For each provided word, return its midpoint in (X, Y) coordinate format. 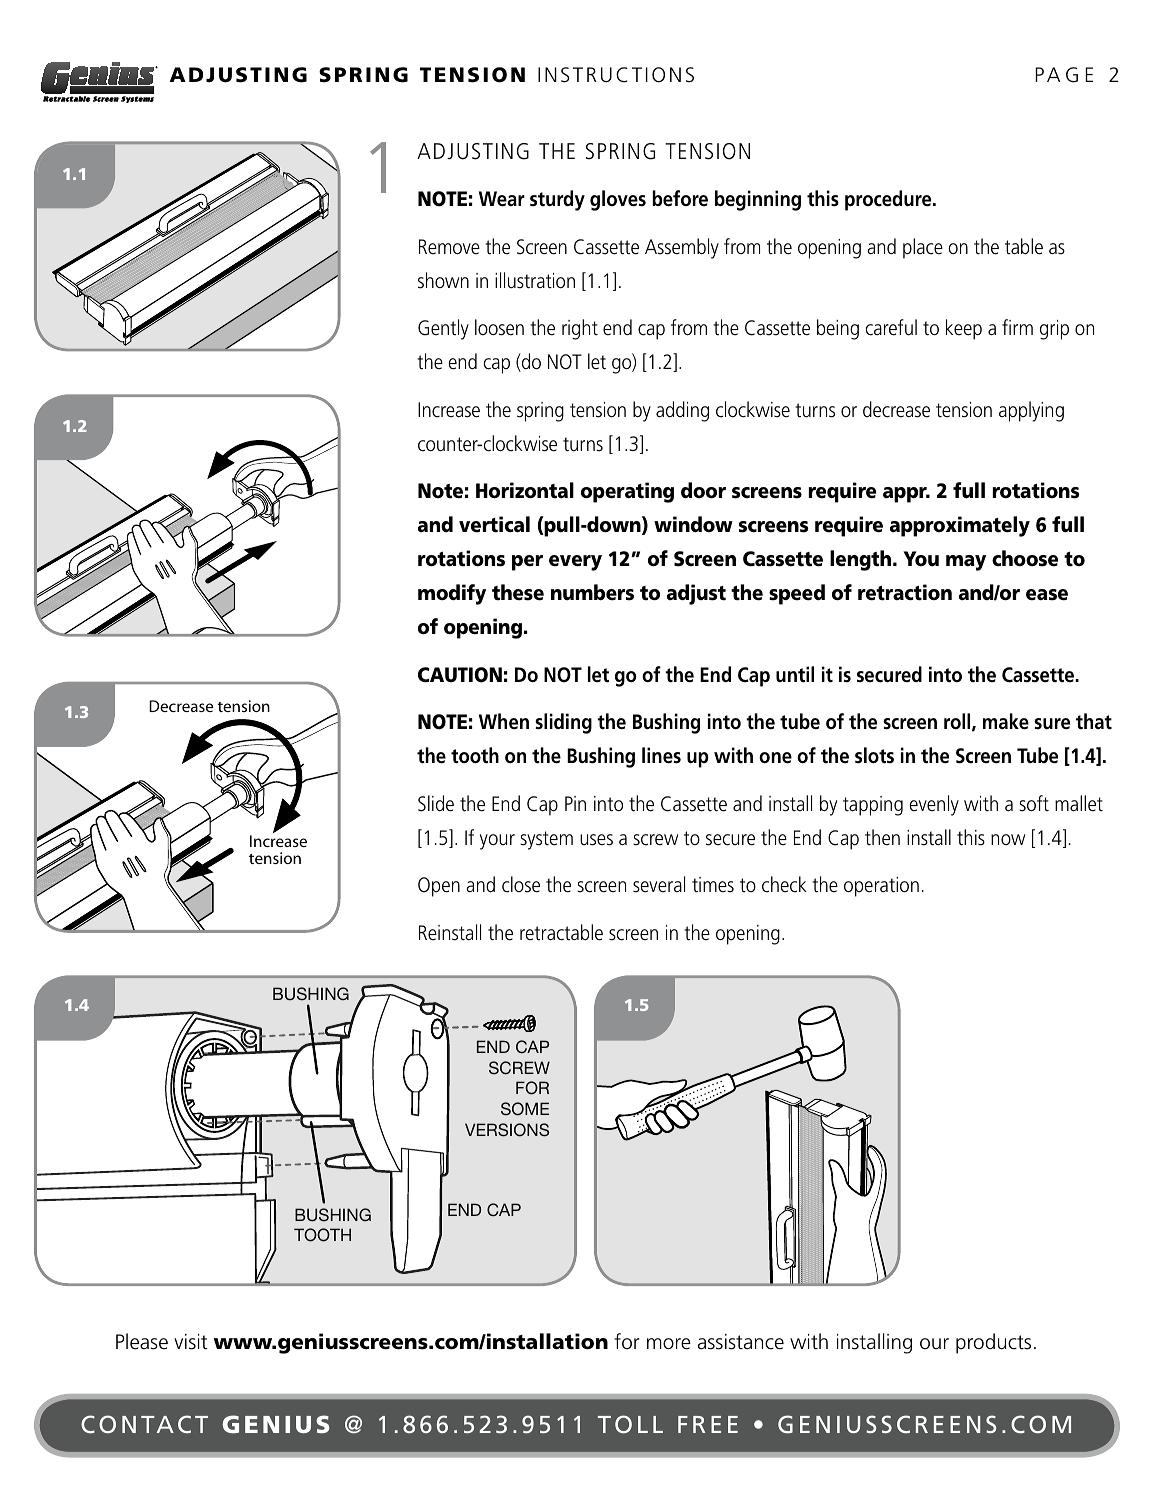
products (993, 1343)
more (669, 1344)
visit (191, 1342)
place (923, 248)
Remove (449, 247)
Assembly (682, 248)
